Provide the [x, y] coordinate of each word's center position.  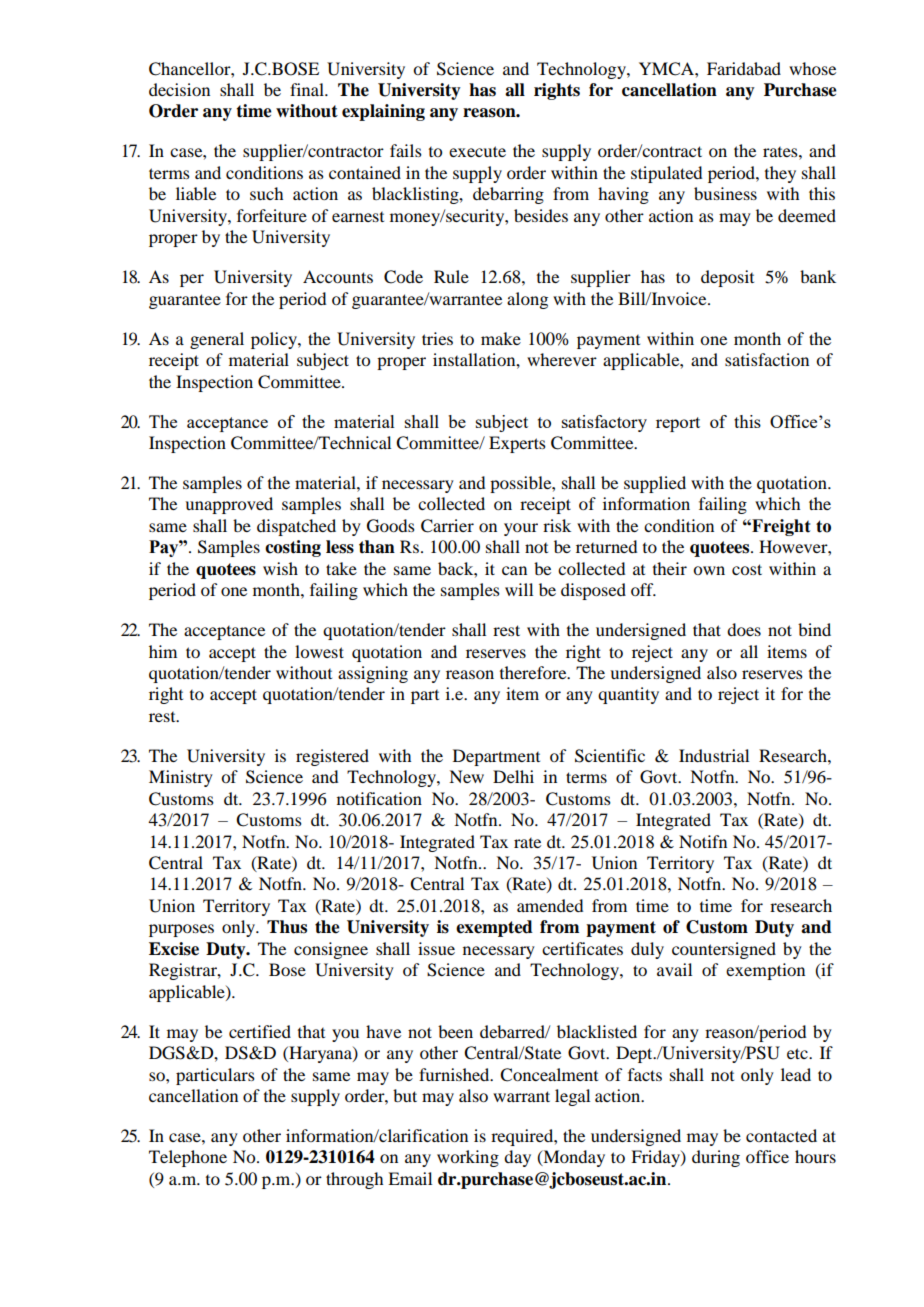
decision [179, 89]
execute [477, 151]
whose [812, 68]
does [744, 629]
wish [280, 568]
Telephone [188, 1158]
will [519, 589]
